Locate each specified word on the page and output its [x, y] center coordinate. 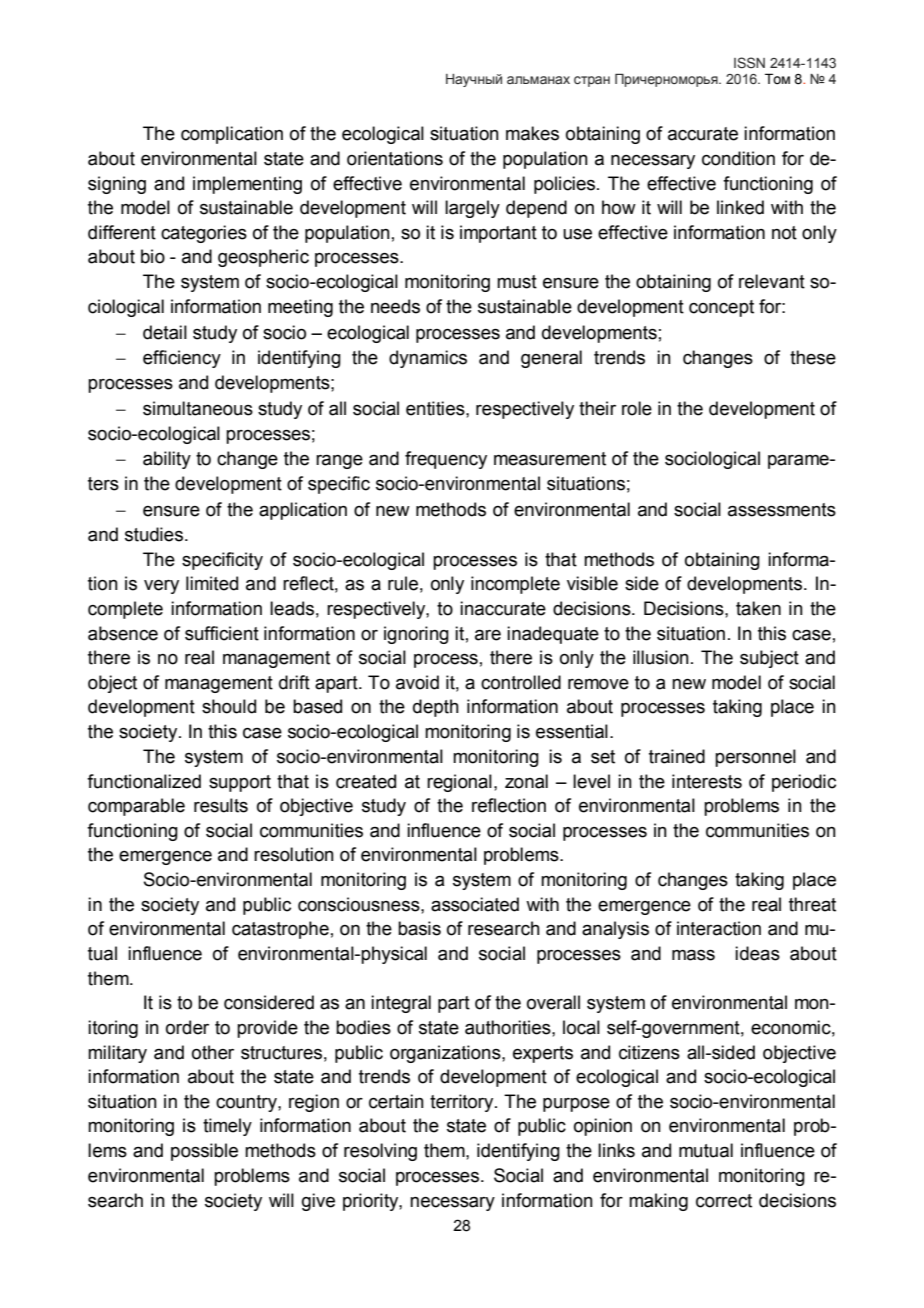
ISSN [749, 62]
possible [204, 1152]
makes [532, 133]
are [488, 635]
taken [758, 608]
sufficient [222, 633]
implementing [247, 185]
